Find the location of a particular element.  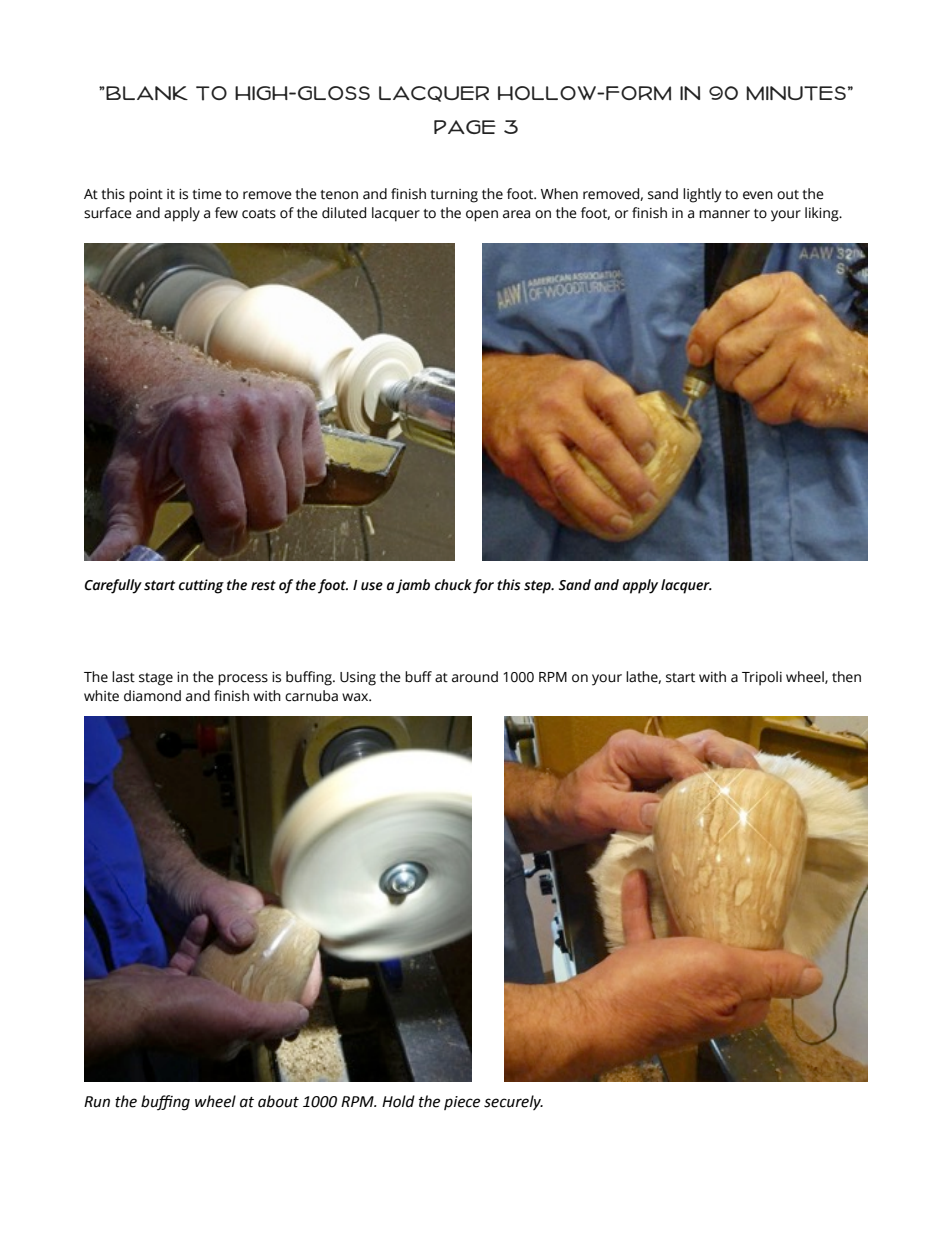

MINUTES is located at coordinates (796, 93).
